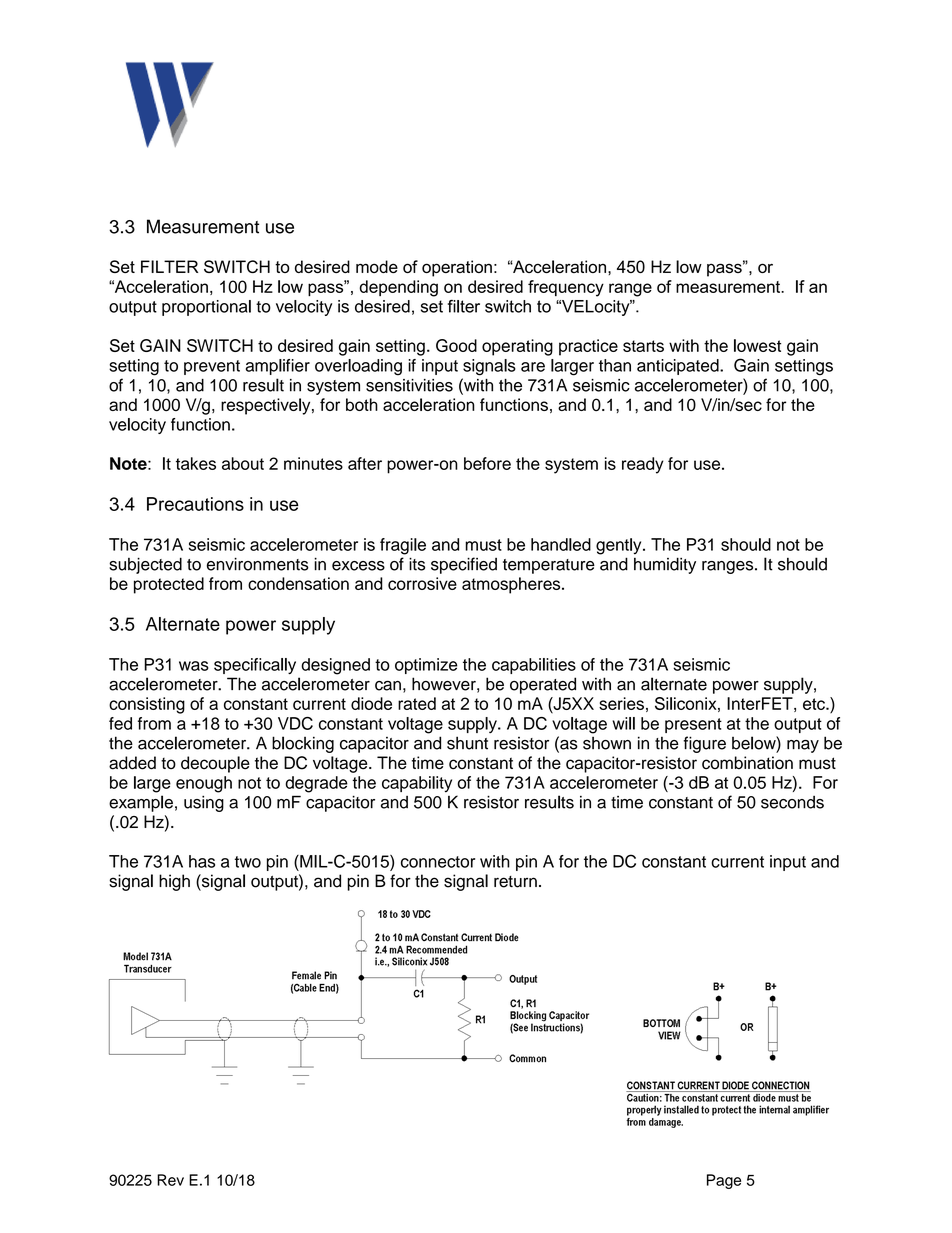  I want to click on present, so click(693, 725).
